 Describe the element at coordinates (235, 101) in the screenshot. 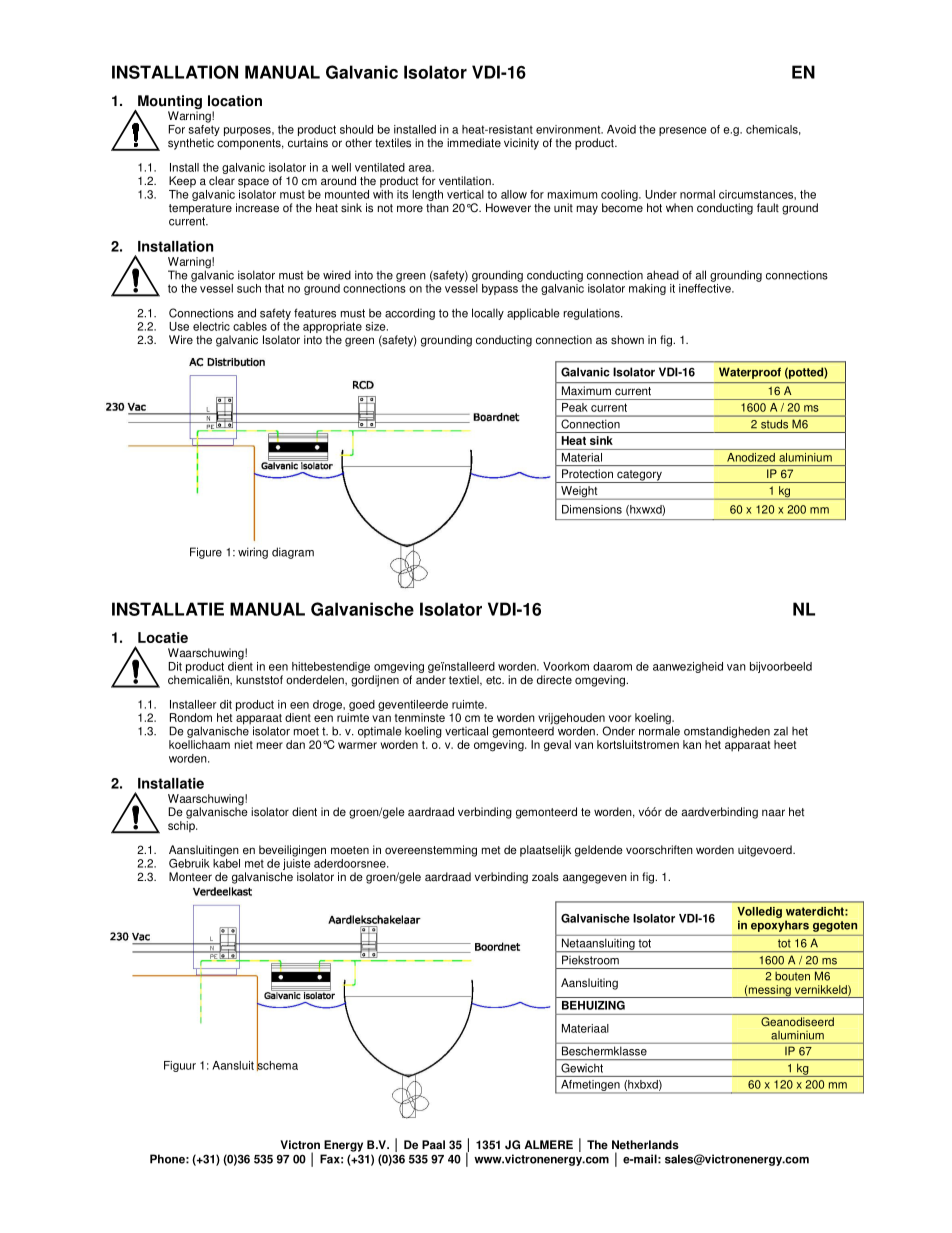

I see `location` at that location.
